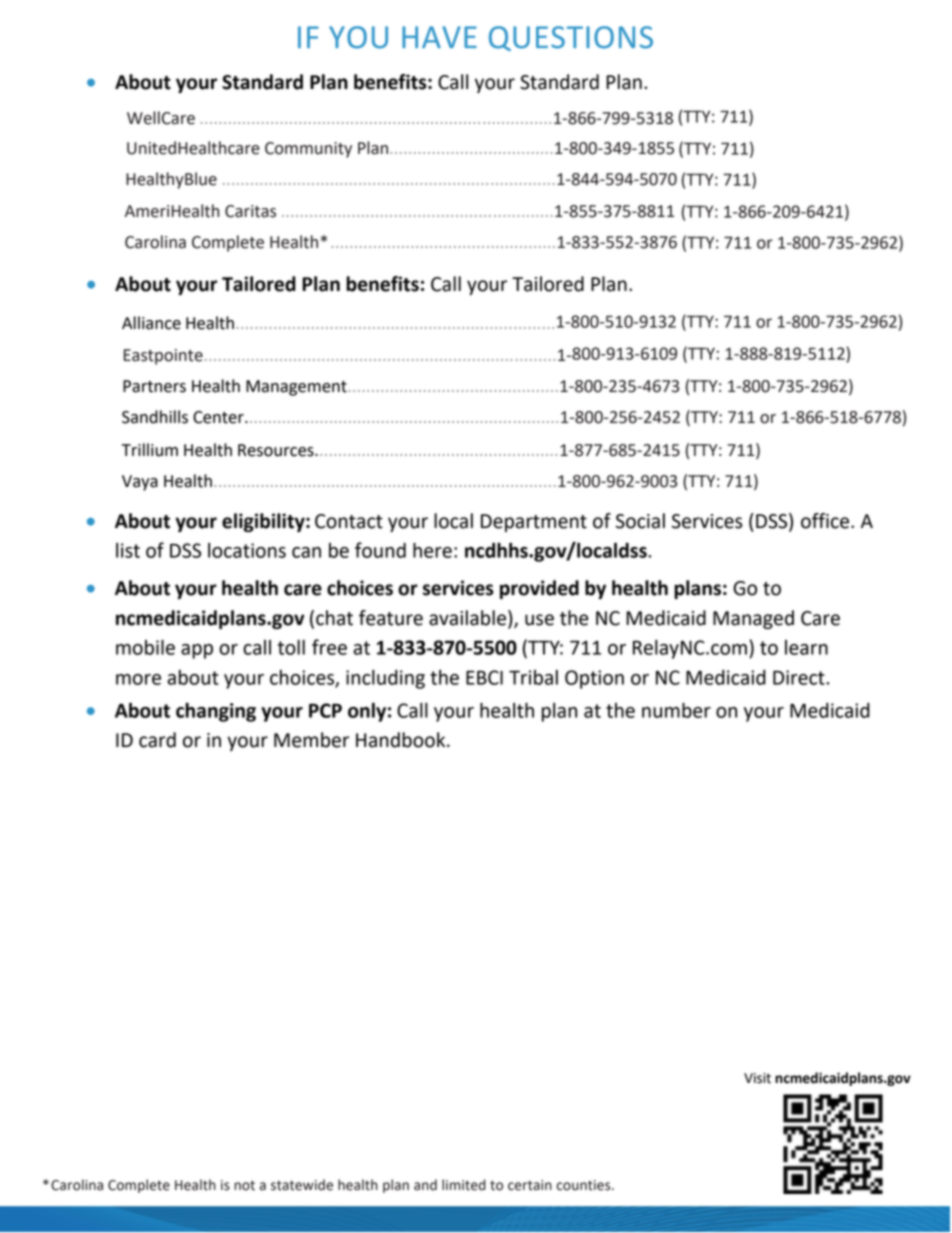 Image resolution: width=952 pixels, height=1233 pixels. What do you see at coordinates (308, 150) in the screenshot?
I see `Community` at bounding box center [308, 150].
